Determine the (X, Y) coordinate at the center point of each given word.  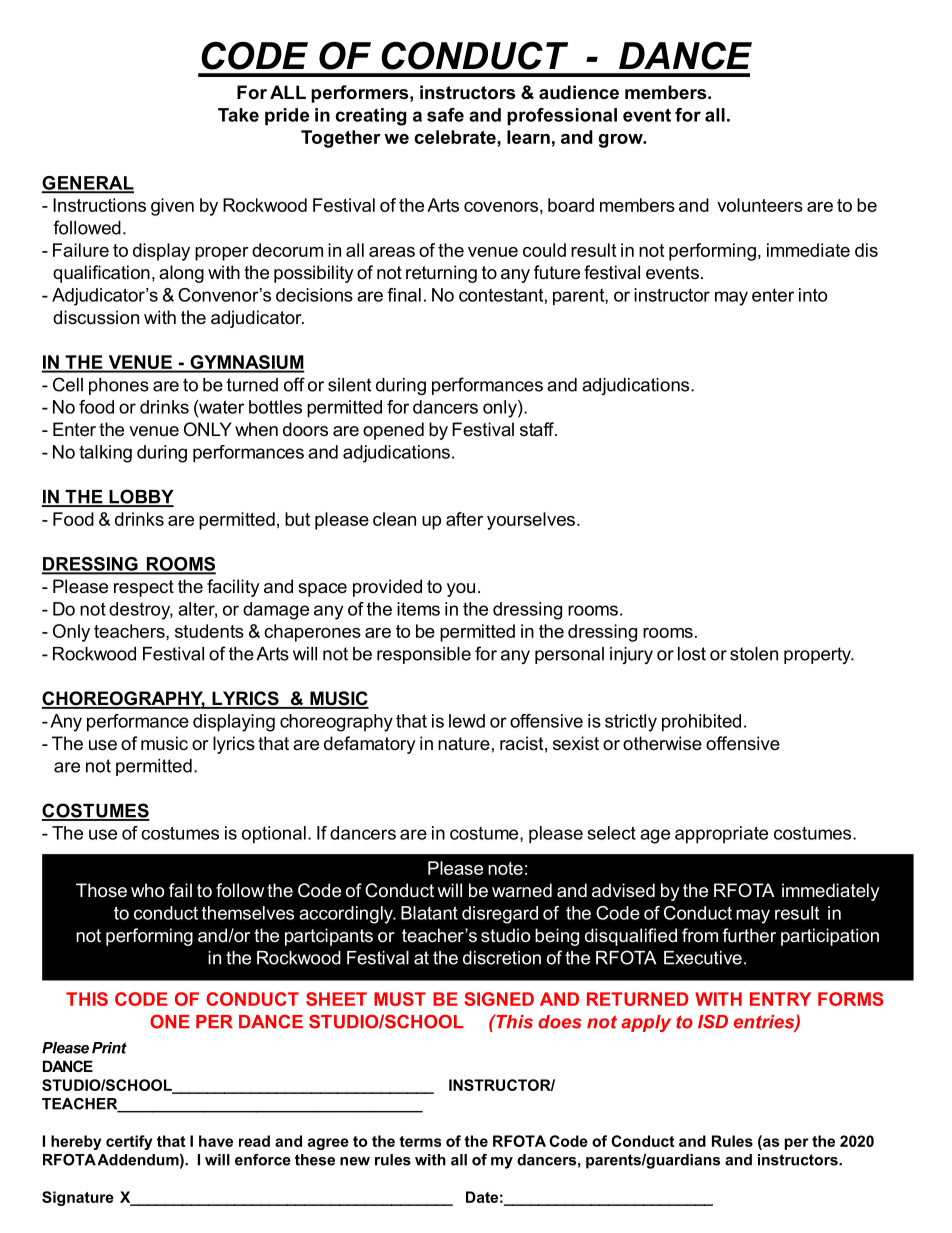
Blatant (429, 913)
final (404, 295)
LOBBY (140, 497)
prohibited (701, 723)
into (813, 295)
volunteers (760, 205)
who (147, 890)
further (749, 935)
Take (238, 115)
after (464, 519)
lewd (467, 721)
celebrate (456, 137)
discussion (96, 317)
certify (129, 1142)
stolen (754, 654)
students (209, 631)
